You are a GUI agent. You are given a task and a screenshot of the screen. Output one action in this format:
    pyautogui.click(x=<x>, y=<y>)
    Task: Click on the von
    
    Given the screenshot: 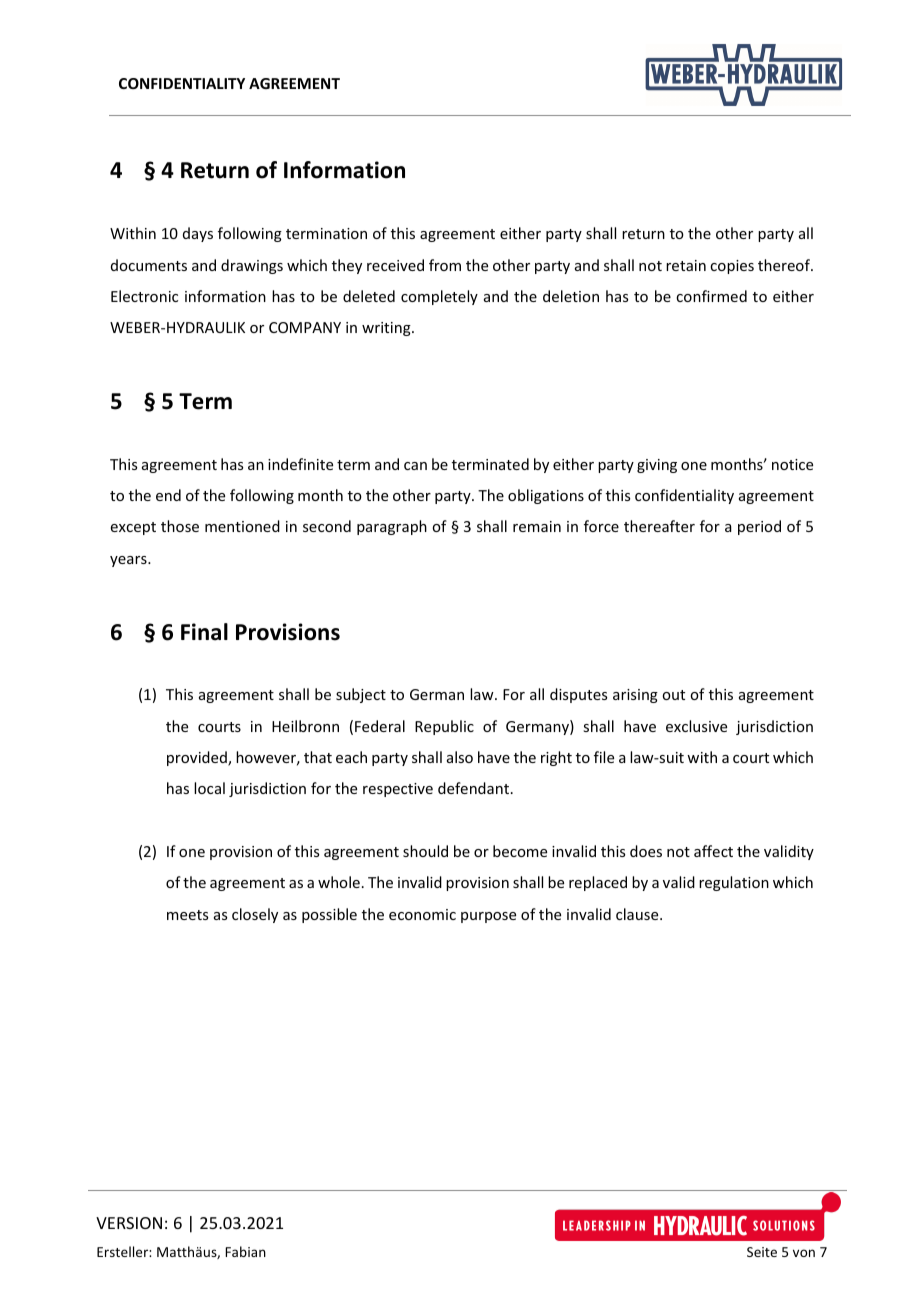 What is the action you would take?
    pyautogui.click(x=804, y=1253)
